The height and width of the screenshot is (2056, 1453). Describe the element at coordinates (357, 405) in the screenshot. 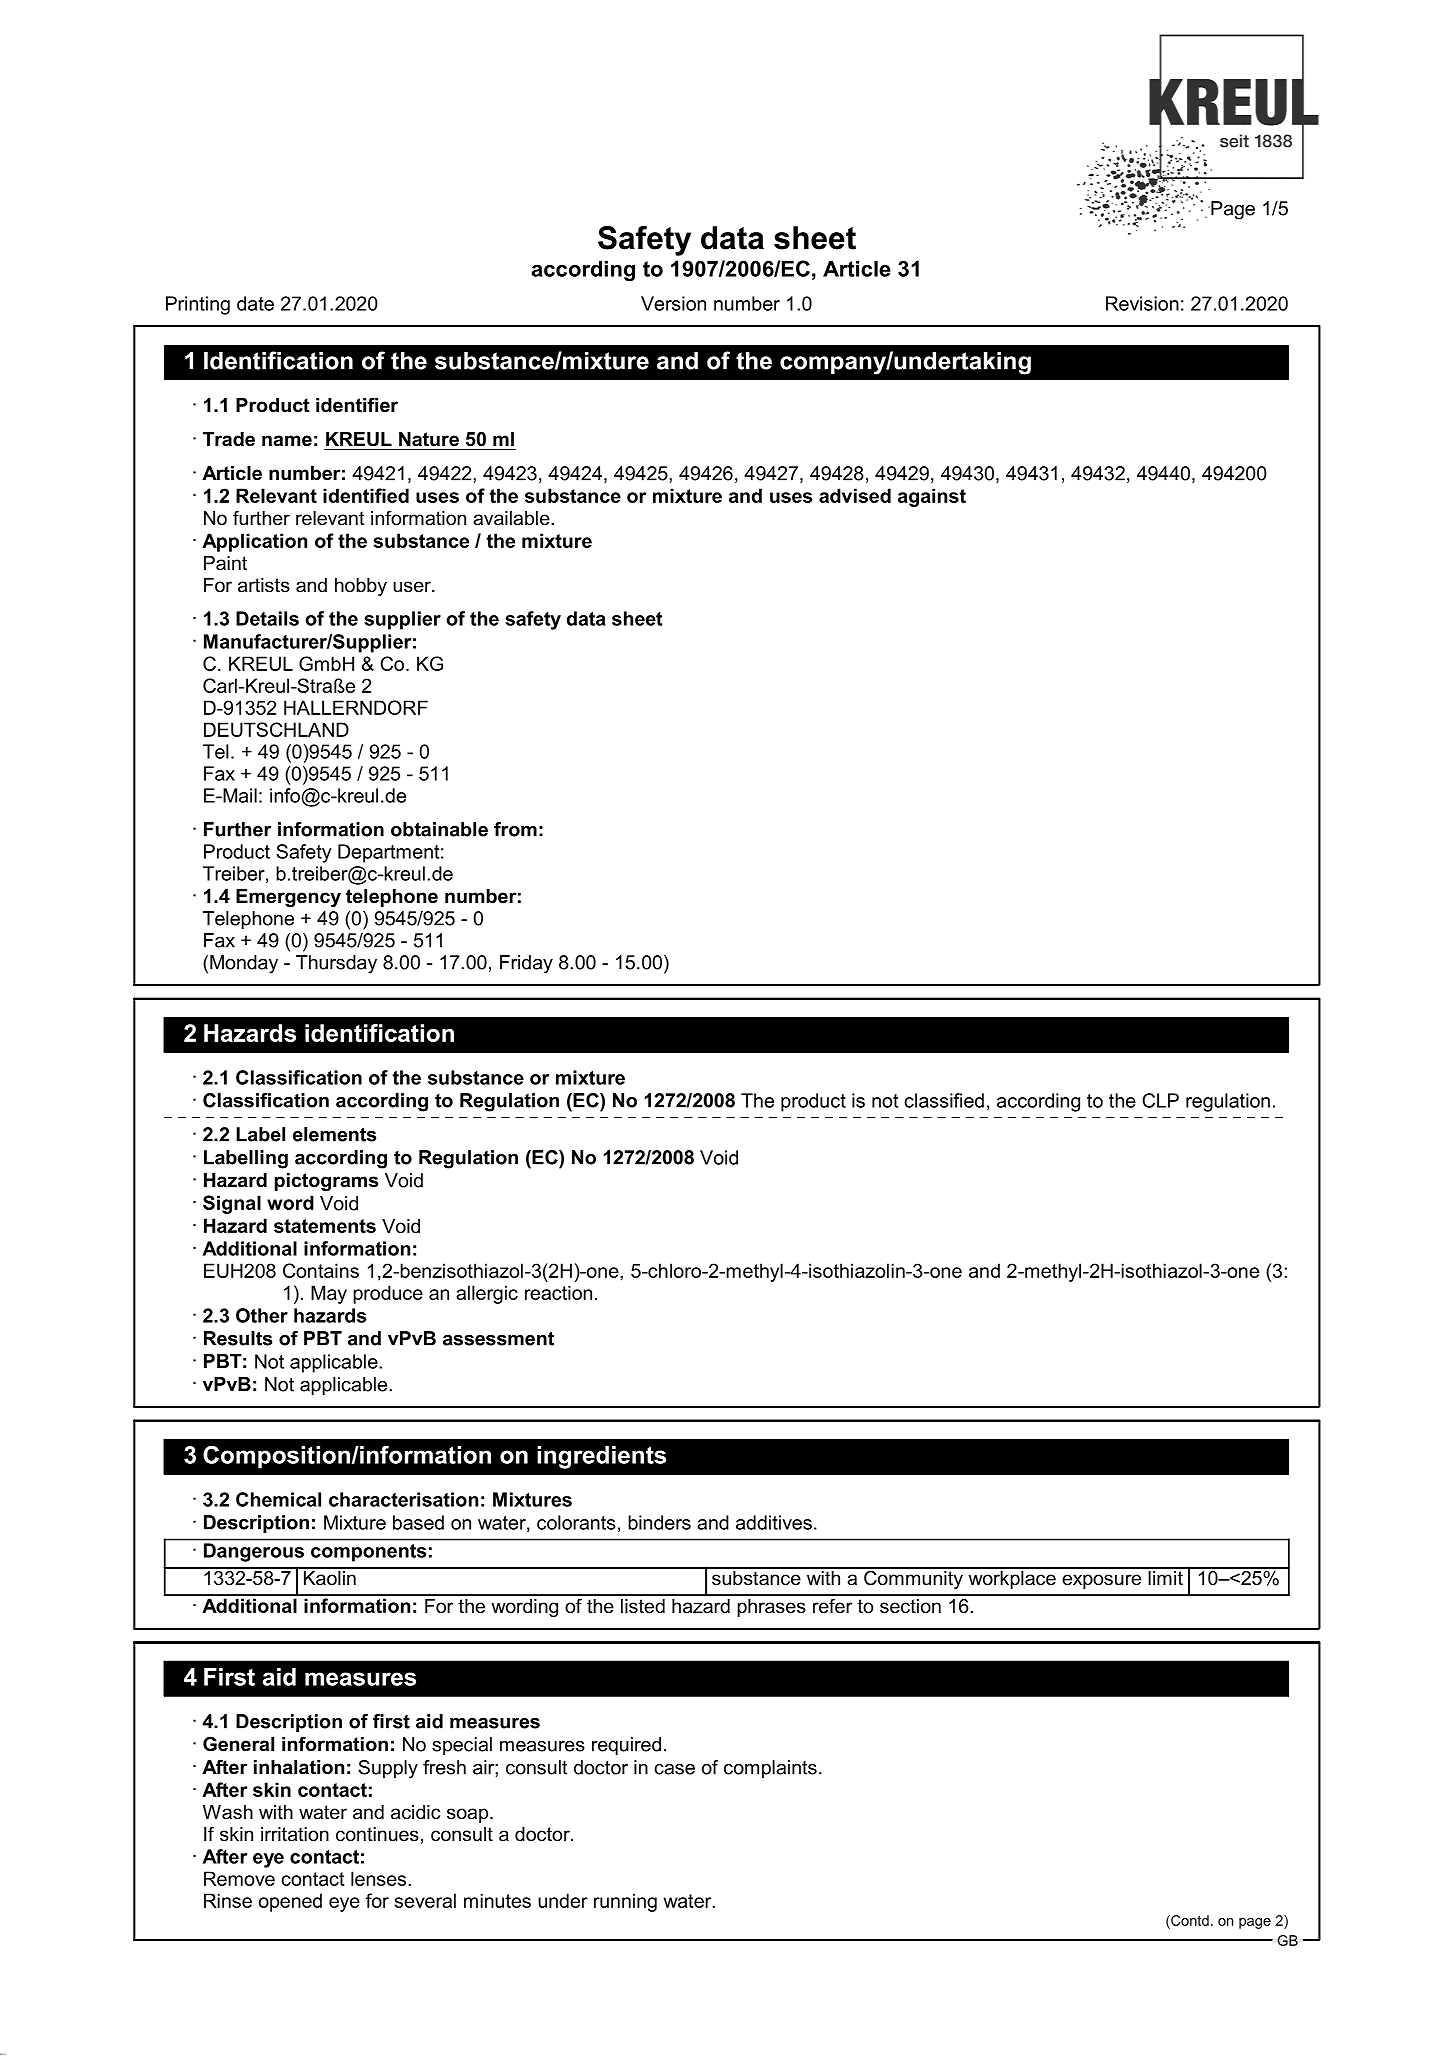

I see `identifier` at that location.
